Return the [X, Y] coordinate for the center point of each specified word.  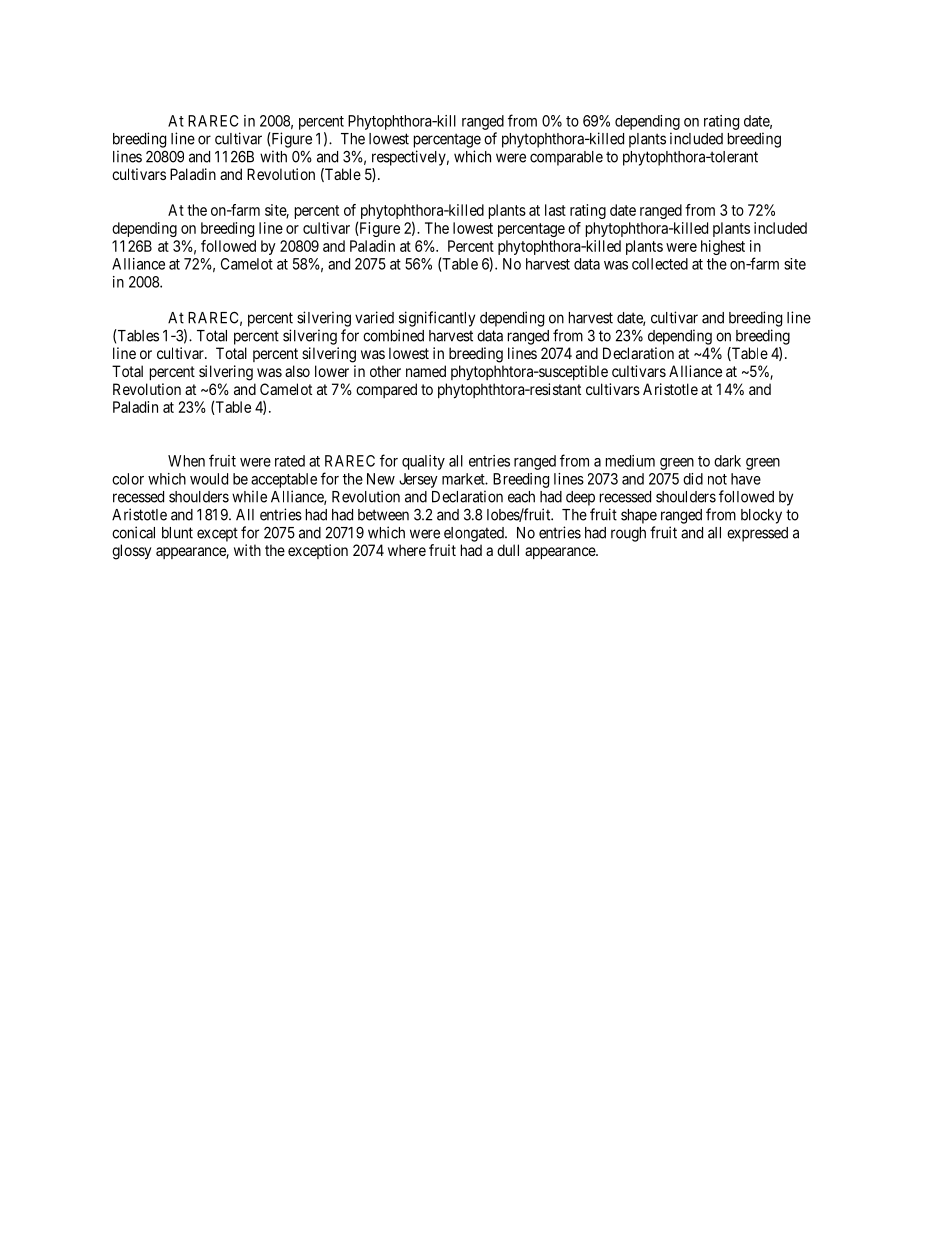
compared [386, 390]
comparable [566, 158]
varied [374, 317]
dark [727, 461]
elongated [475, 534]
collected [660, 264]
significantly [437, 319]
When [186, 461]
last [555, 210]
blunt [177, 533]
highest [723, 247]
